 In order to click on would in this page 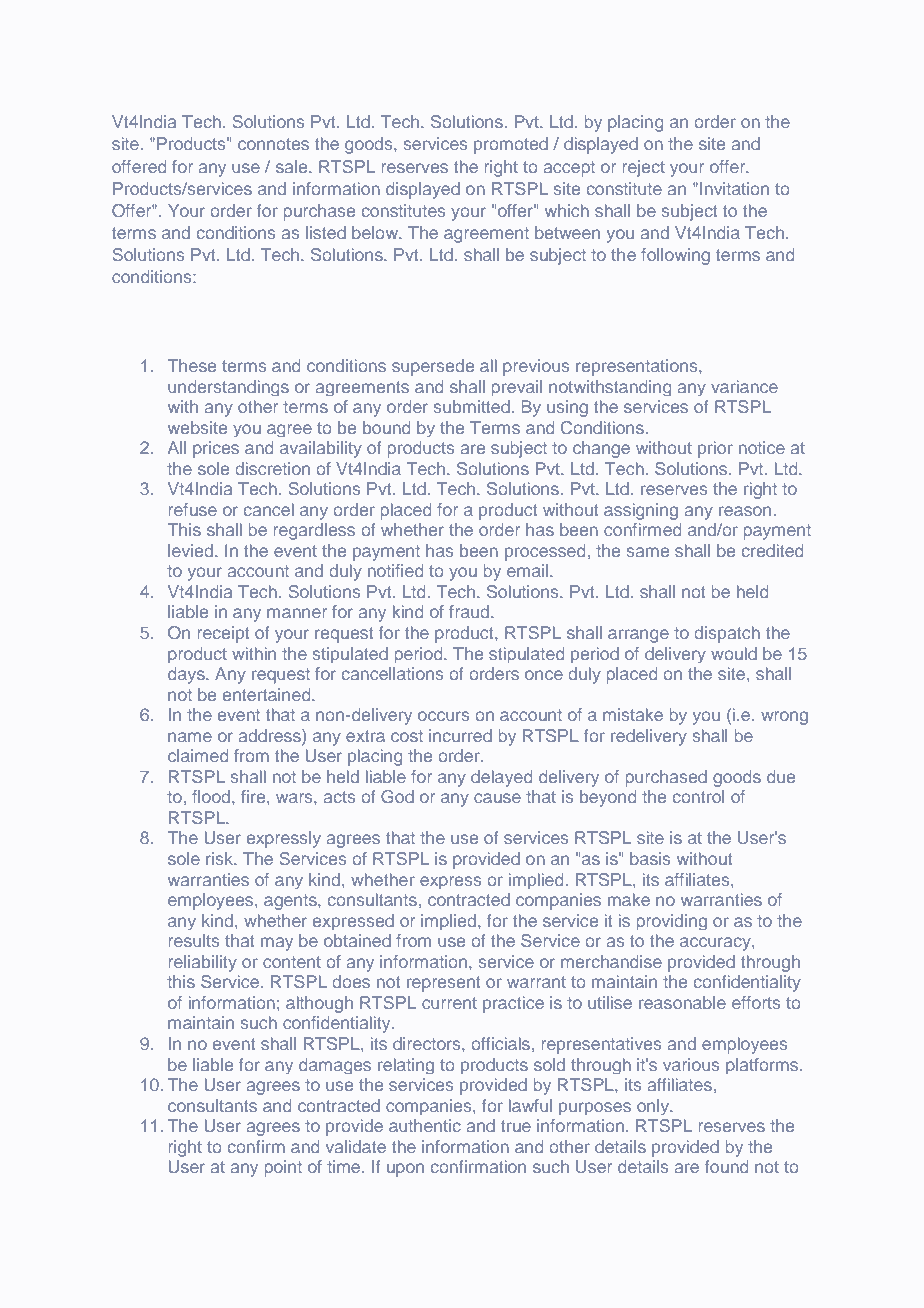, I will do `click(734, 653)`.
